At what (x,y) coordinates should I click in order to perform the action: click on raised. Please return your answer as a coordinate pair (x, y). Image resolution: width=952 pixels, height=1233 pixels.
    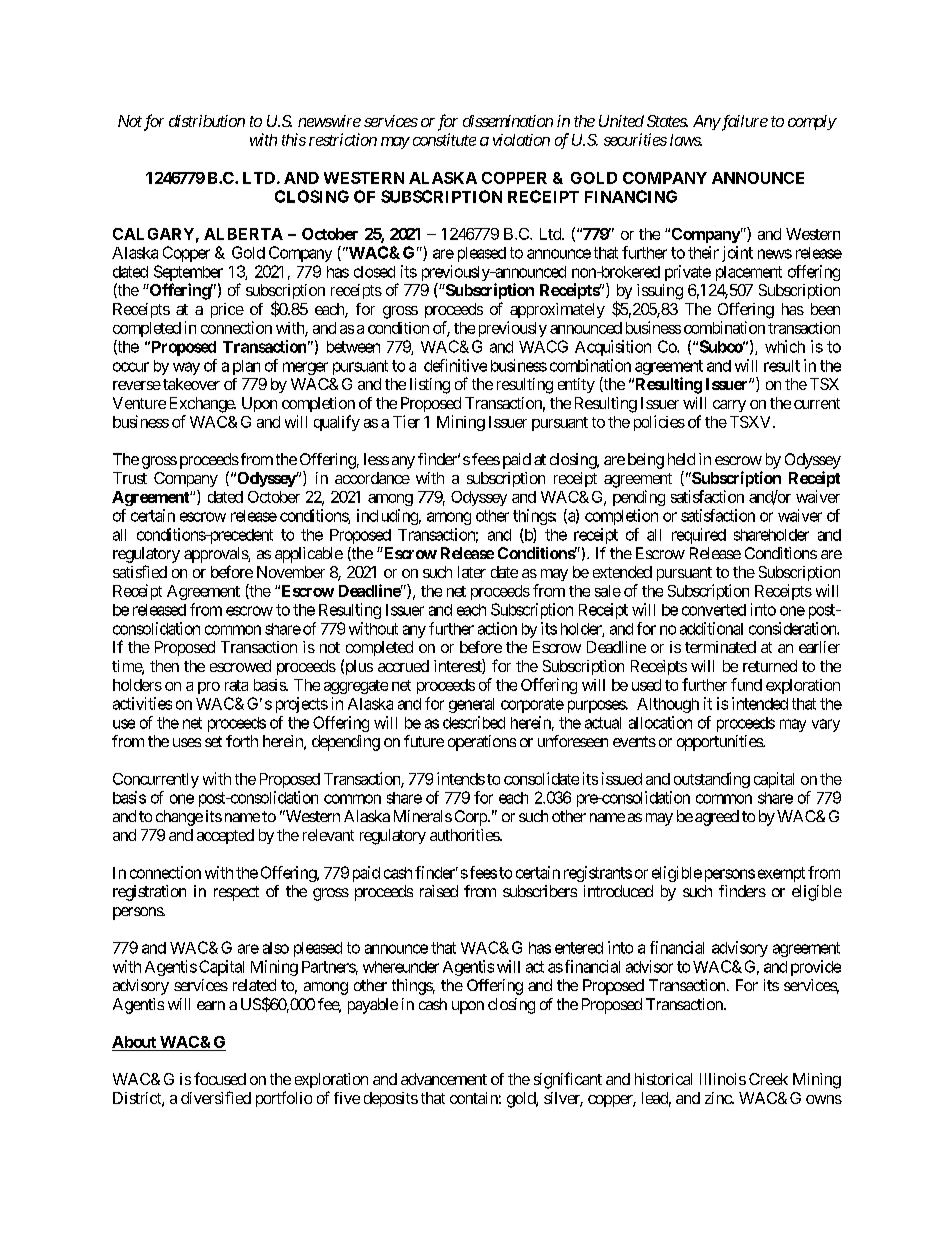
    Looking at the image, I should click on (439, 891).
